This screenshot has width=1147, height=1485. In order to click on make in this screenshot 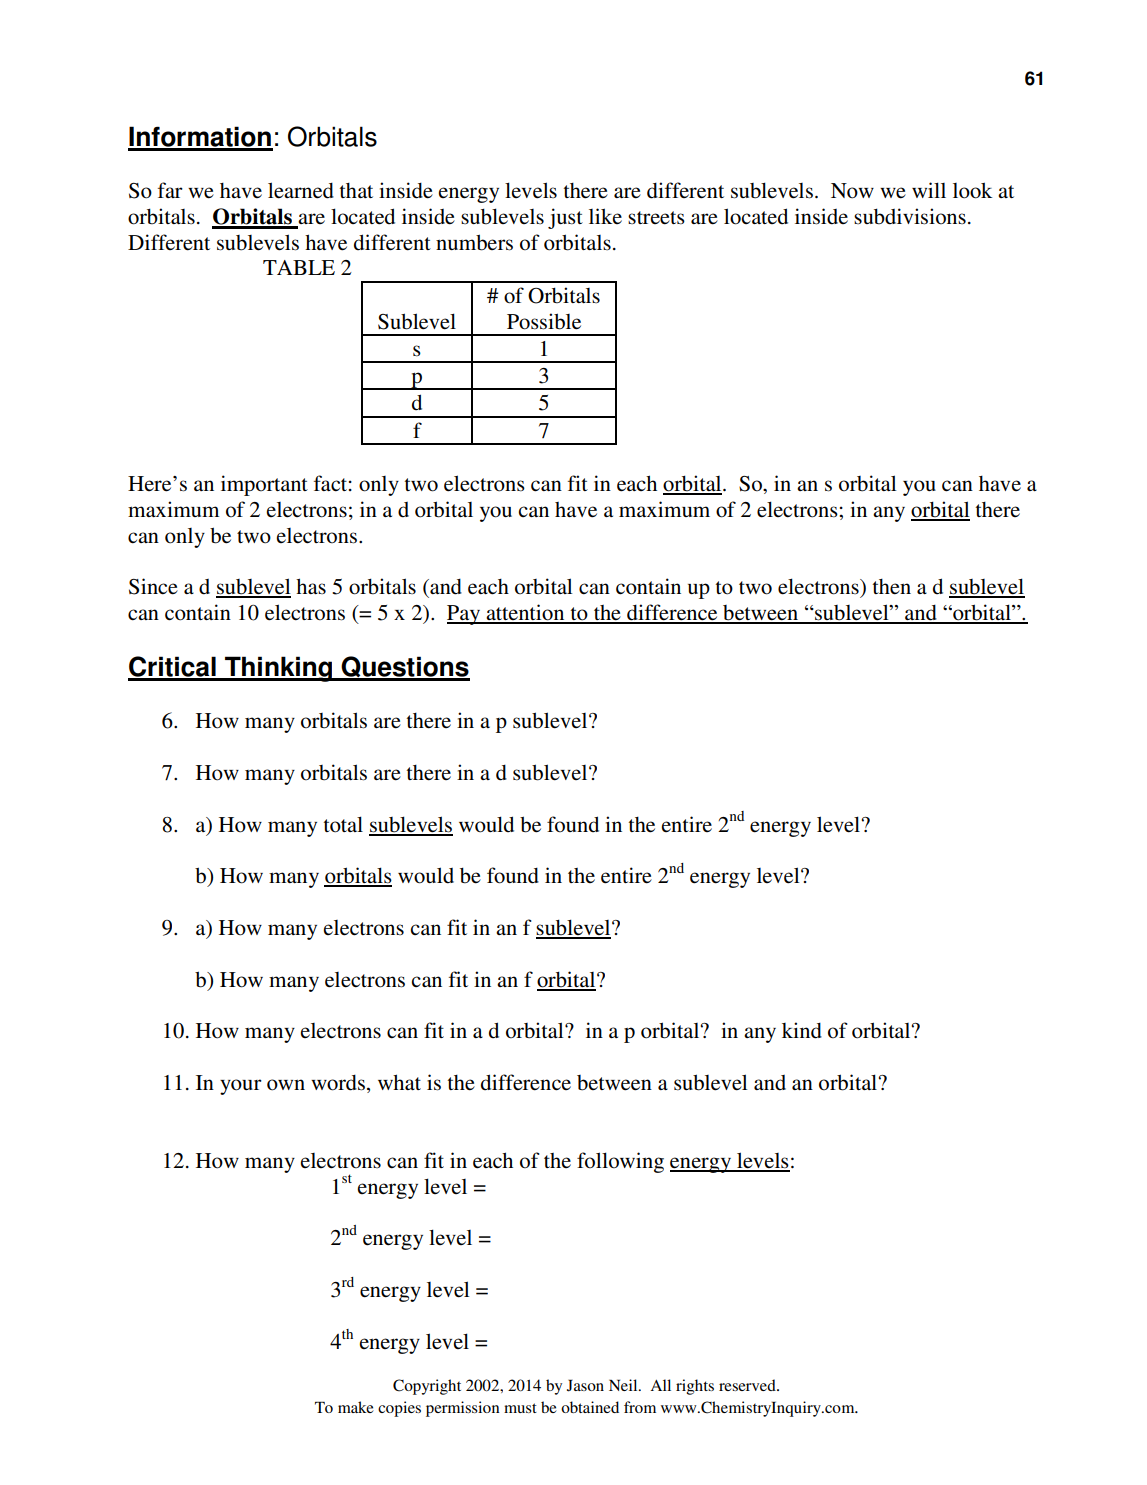, I will do `click(356, 1407)`.
